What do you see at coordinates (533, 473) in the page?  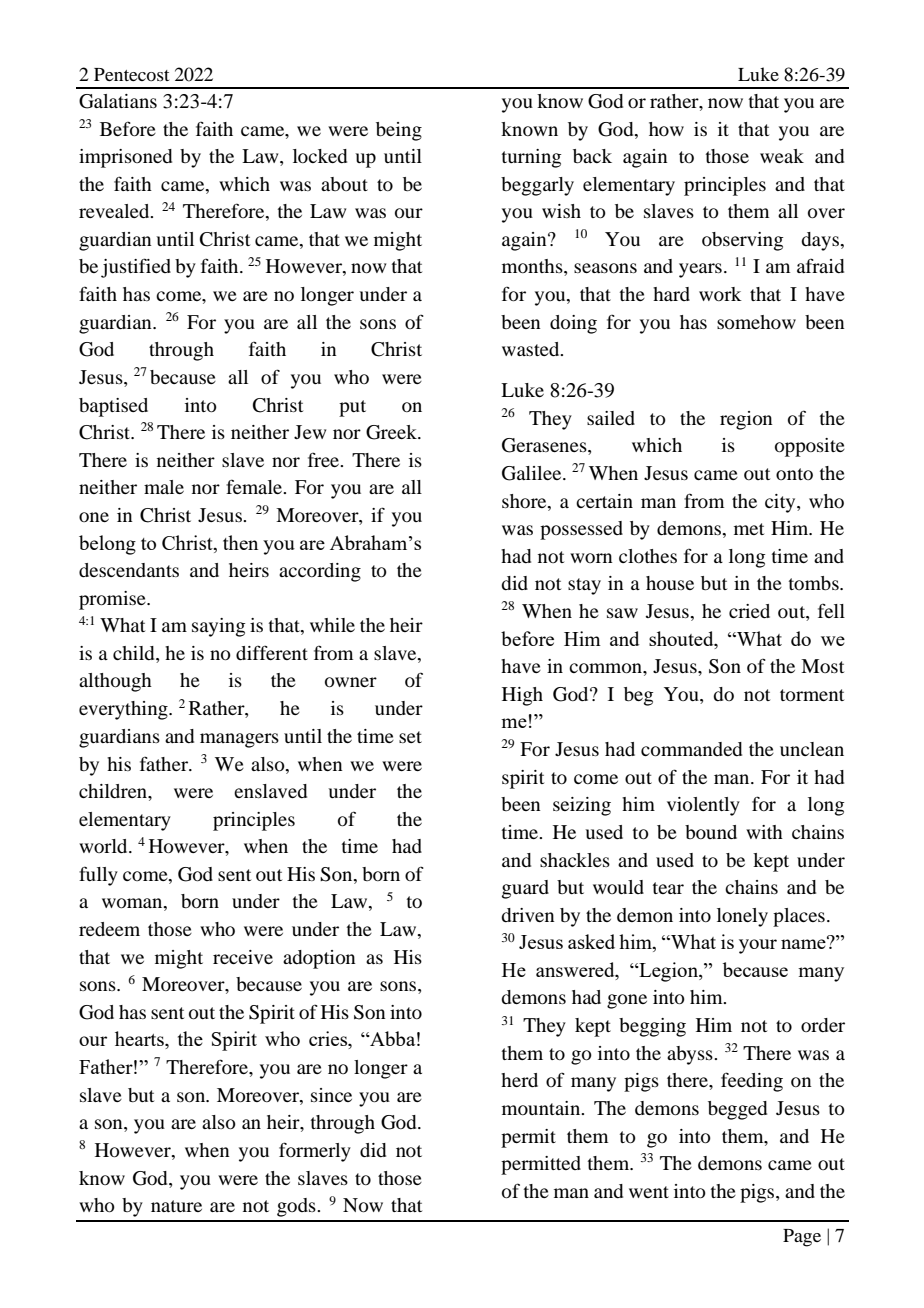 I see `Galilee` at bounding box center [533, 473].
